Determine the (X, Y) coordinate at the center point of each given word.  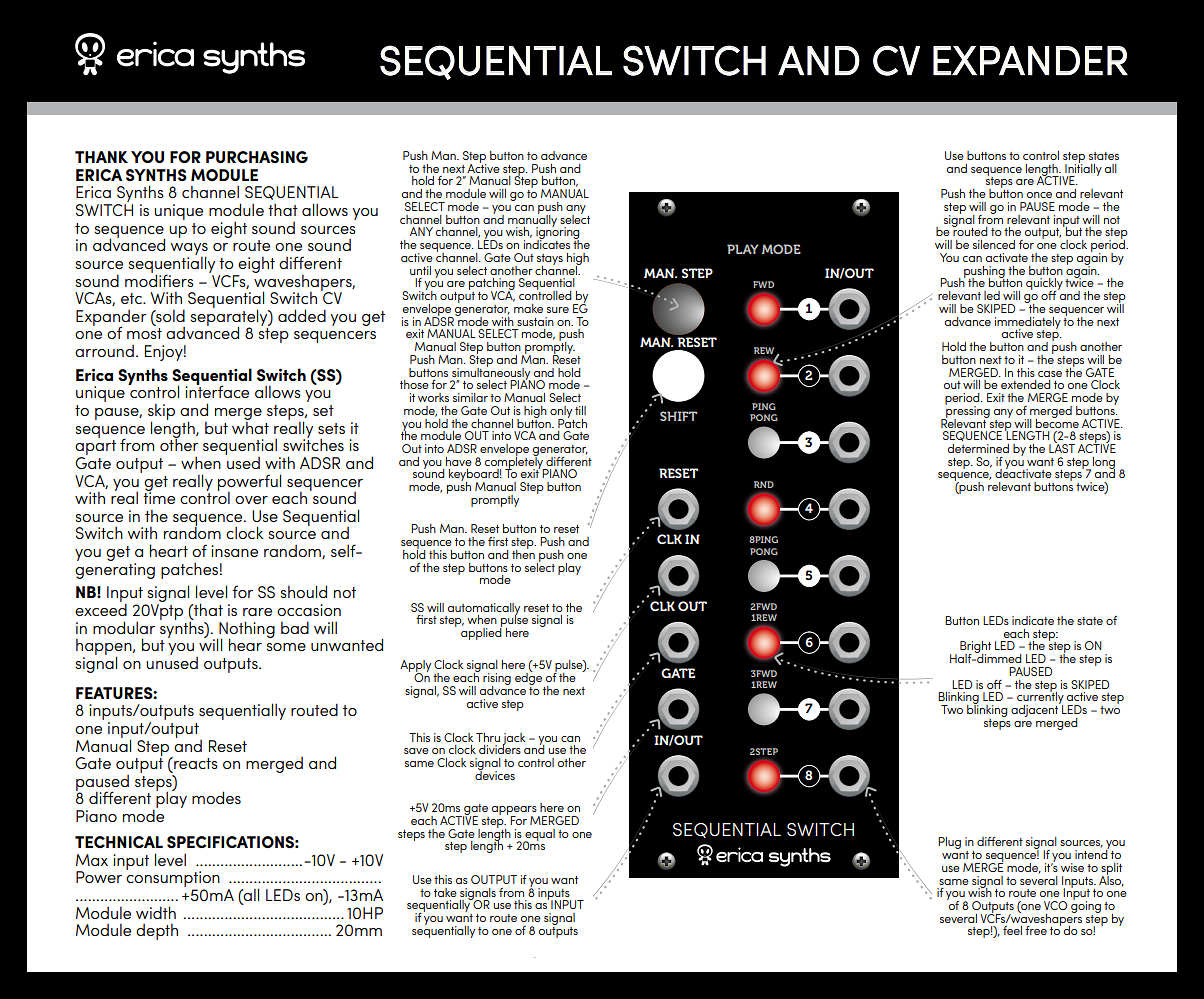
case (1050, 374)
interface (217, 391)
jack (514, 740)
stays (550, 260)
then (523, 553)
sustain (535, 321)
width (156, 912)
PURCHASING (257, 157)
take (445, 892)
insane (234, 551)
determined (978, 447)
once (1039, 195)
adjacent (1036, 710)
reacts (195, 763)
